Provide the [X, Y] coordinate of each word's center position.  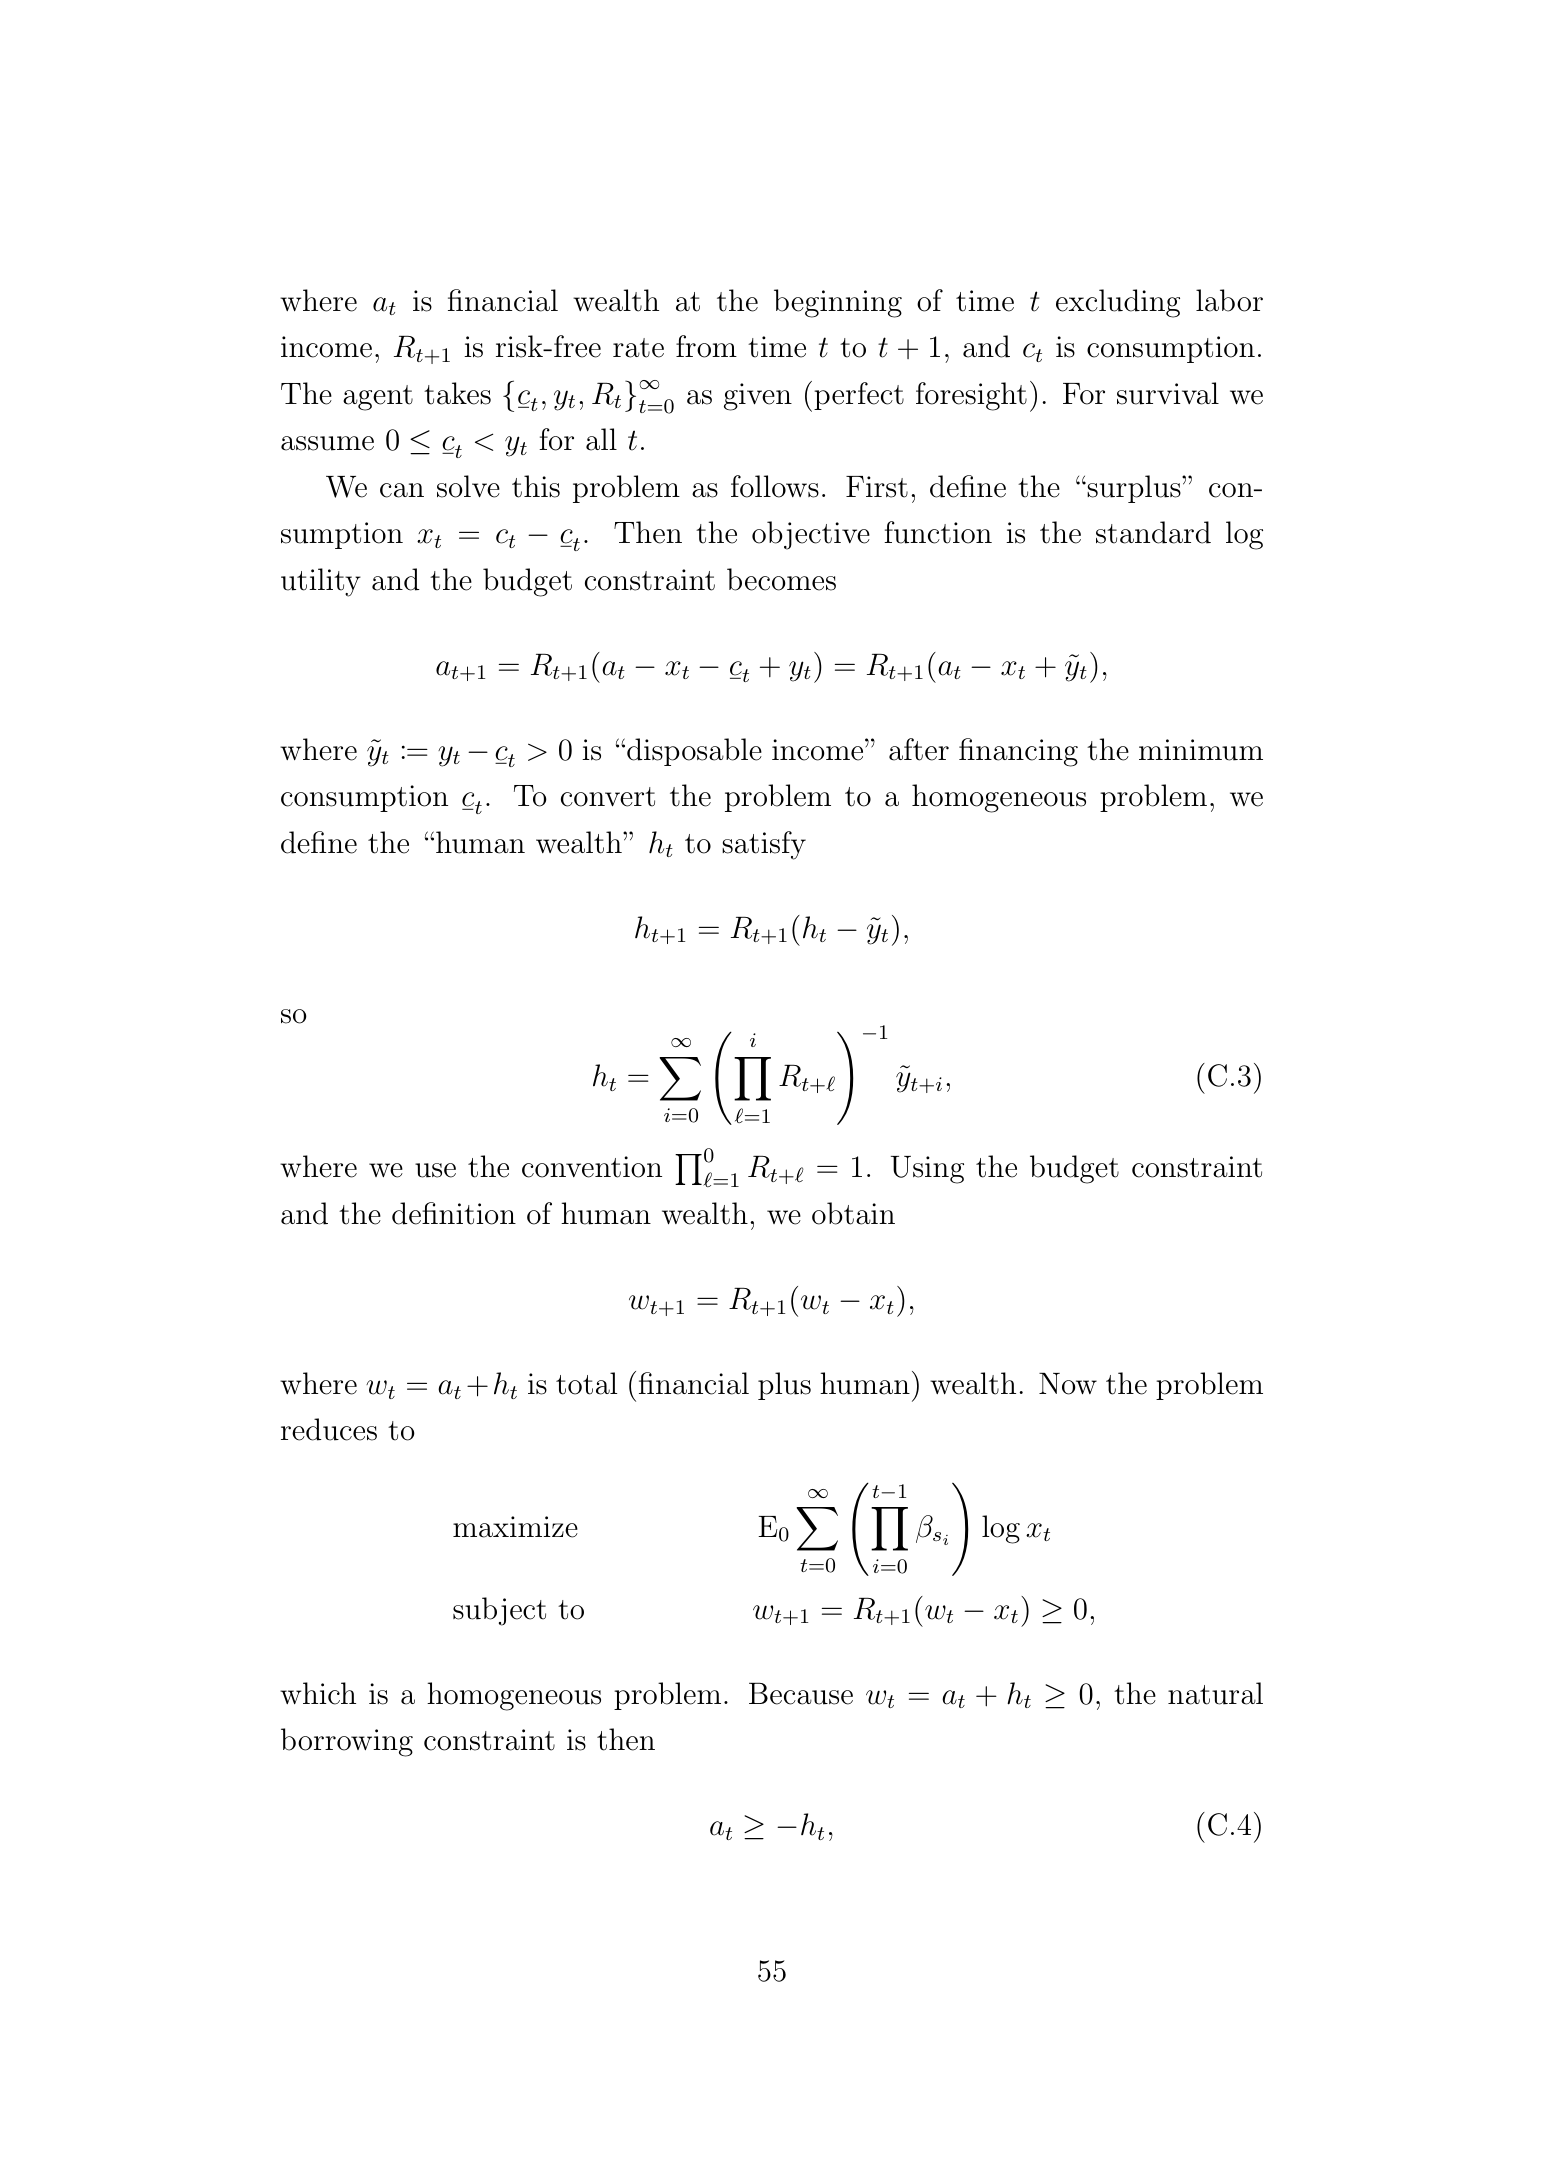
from [706, 346]
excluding [1118, 303]
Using [927, 1170]
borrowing [347, 1742]
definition [454, 1213]
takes [457, 393]
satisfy [764, 845]
